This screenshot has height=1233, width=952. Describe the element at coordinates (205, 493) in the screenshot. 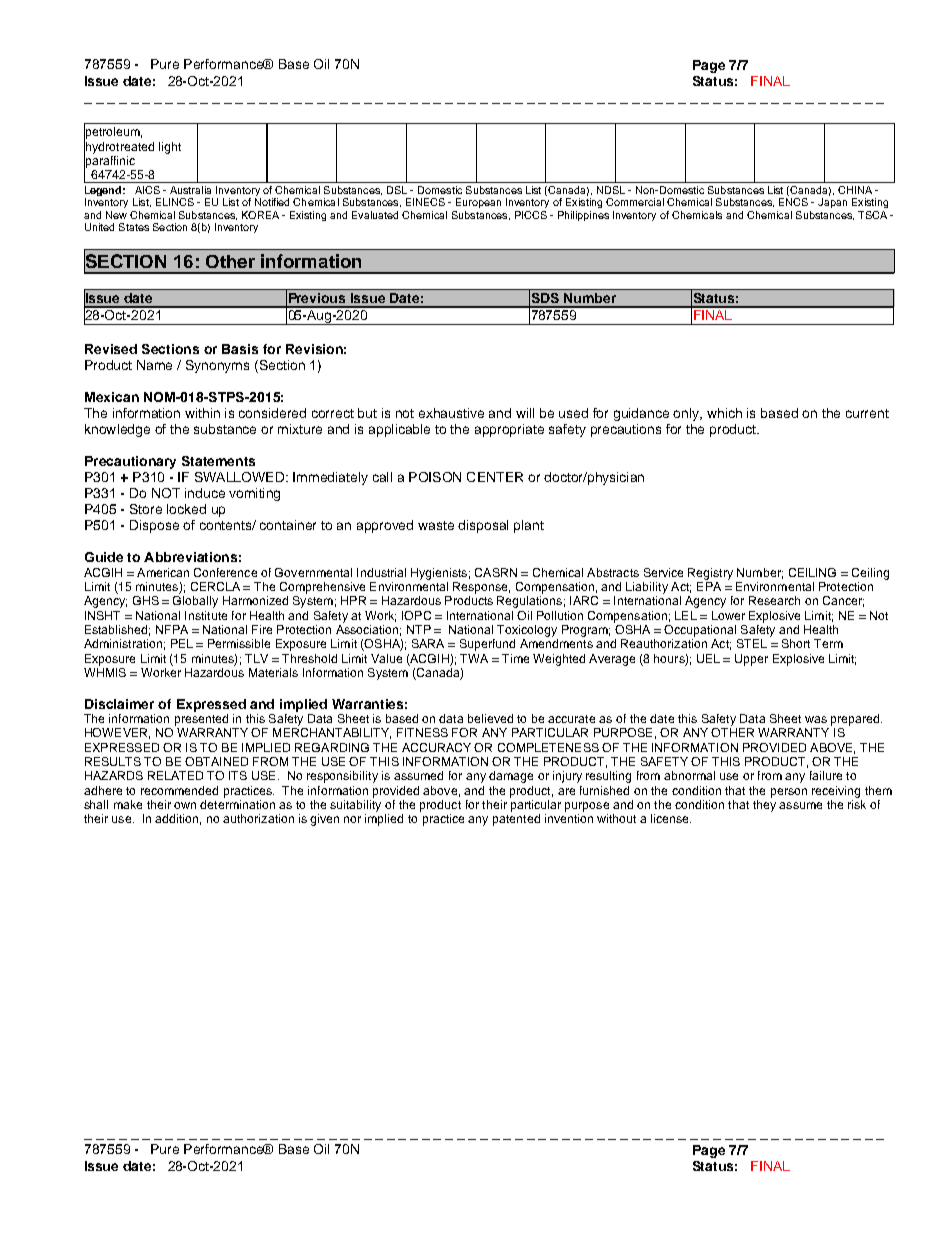

I see `induce` at that location.
